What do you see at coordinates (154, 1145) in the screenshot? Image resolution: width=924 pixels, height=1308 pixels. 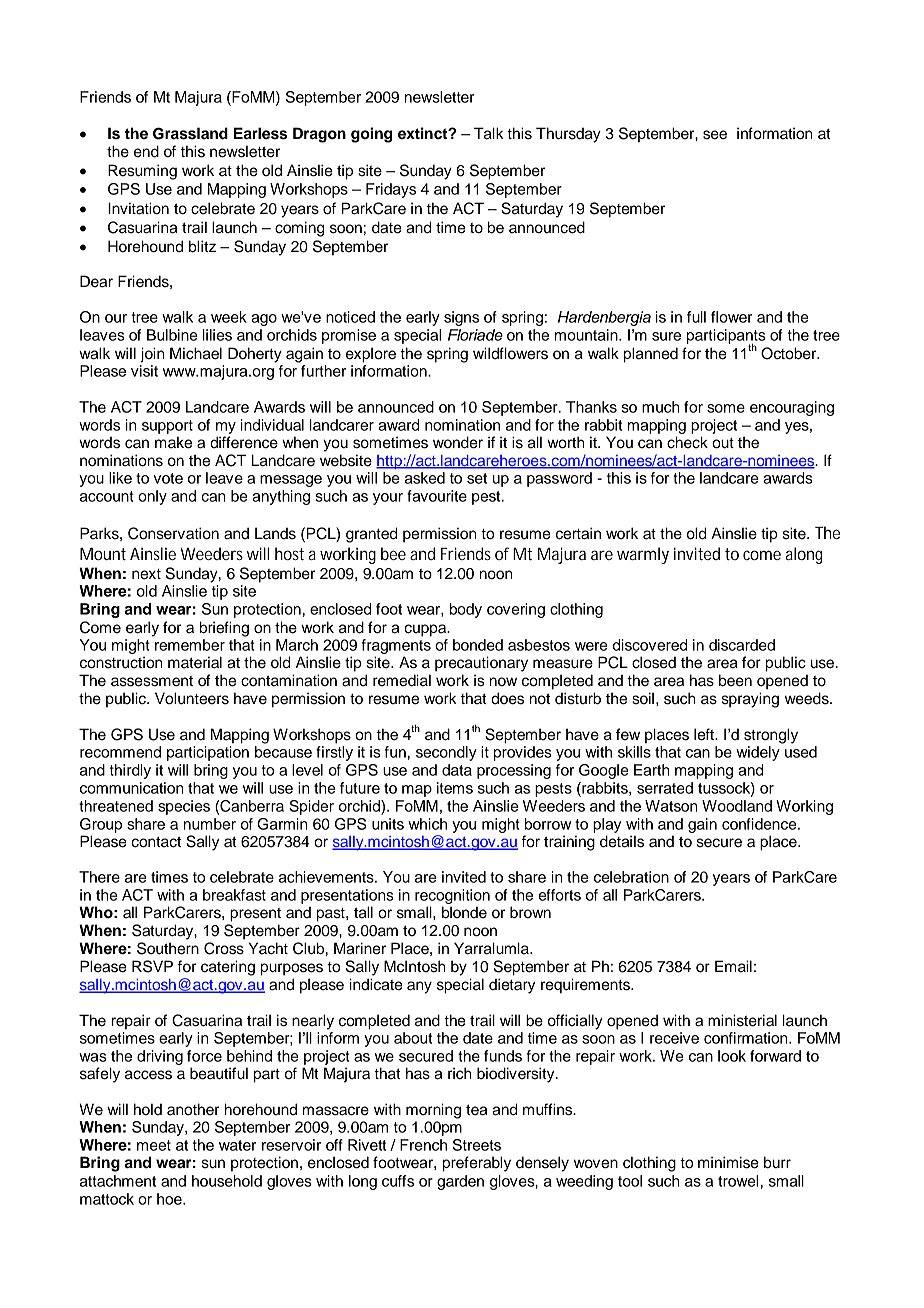 I see `meet` at bounding box center [154, 1145].
